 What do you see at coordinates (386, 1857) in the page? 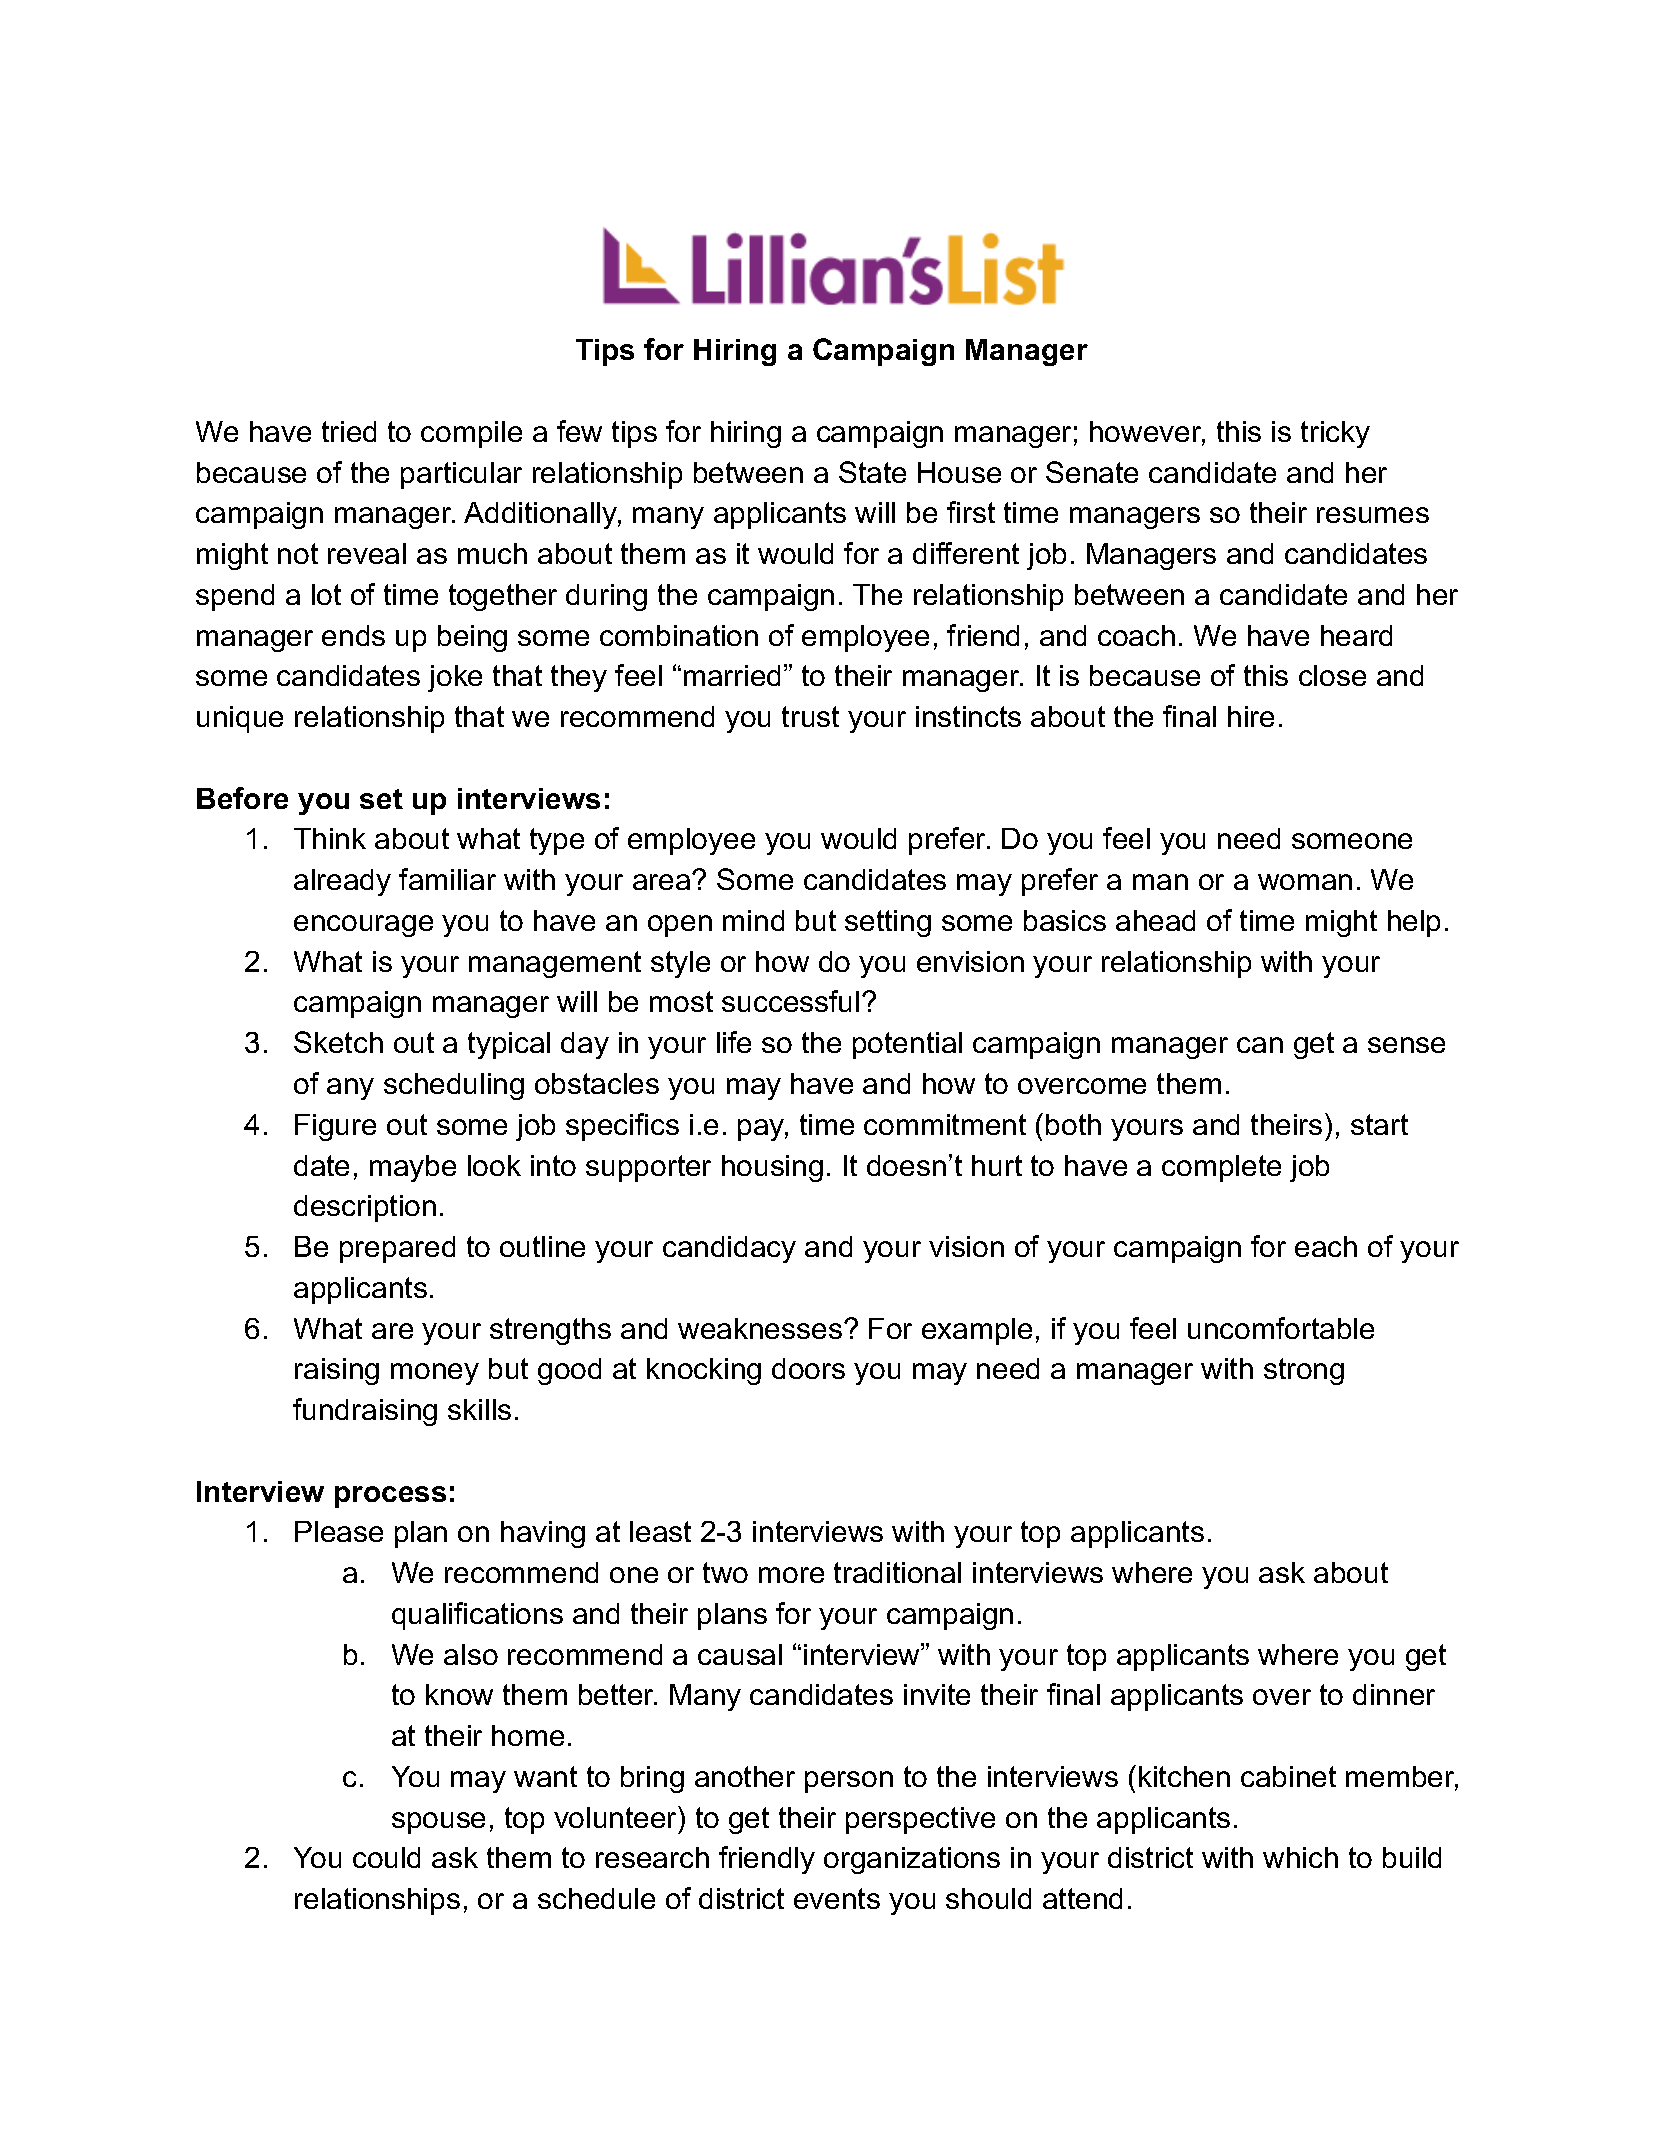
I see `could` at bounding box center [386, 1857].
